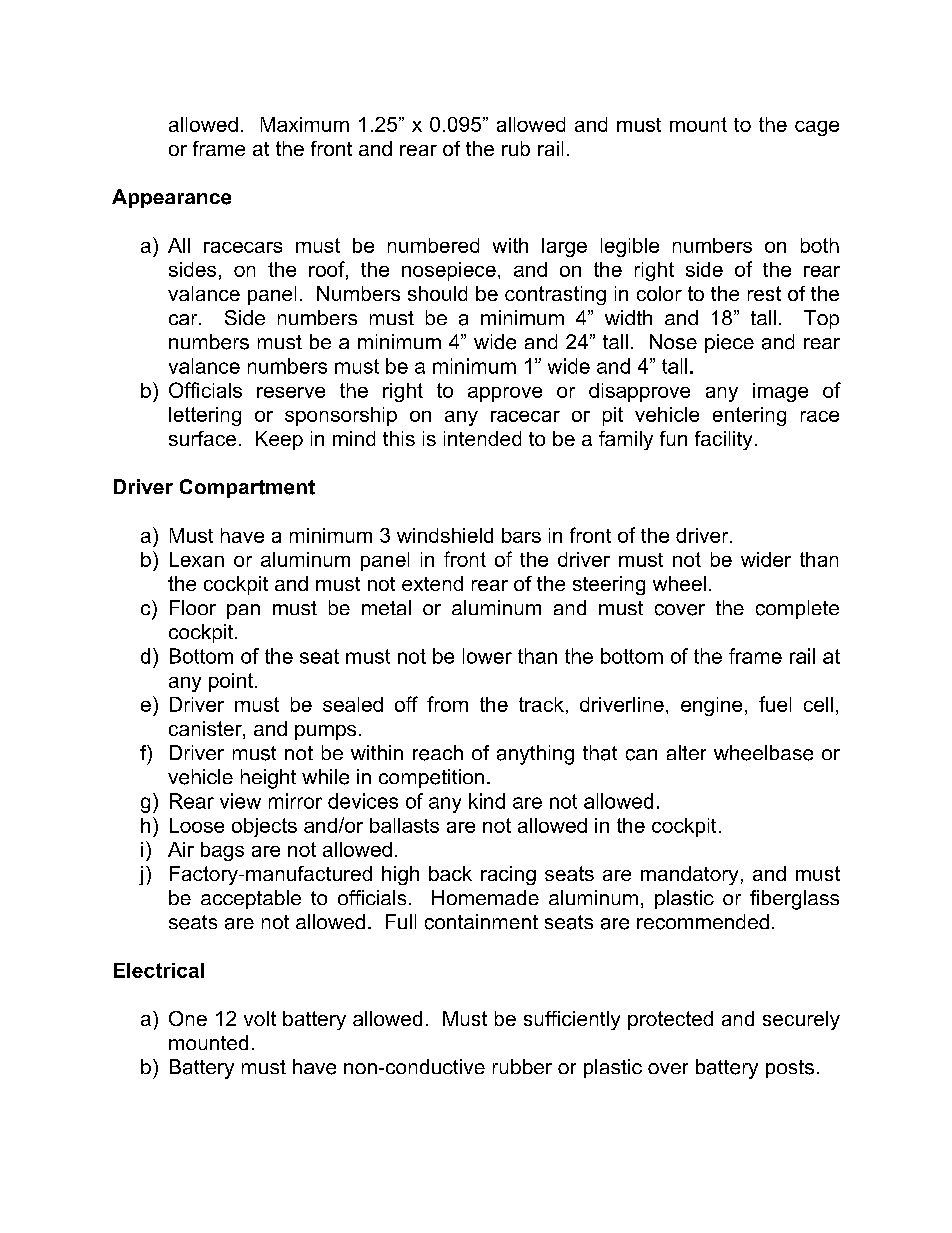 This page has height=1233, width=952. What do you see at coordinates (522, 1066) in the page?
I see `rubber` at bounding box center [522, 1066].
